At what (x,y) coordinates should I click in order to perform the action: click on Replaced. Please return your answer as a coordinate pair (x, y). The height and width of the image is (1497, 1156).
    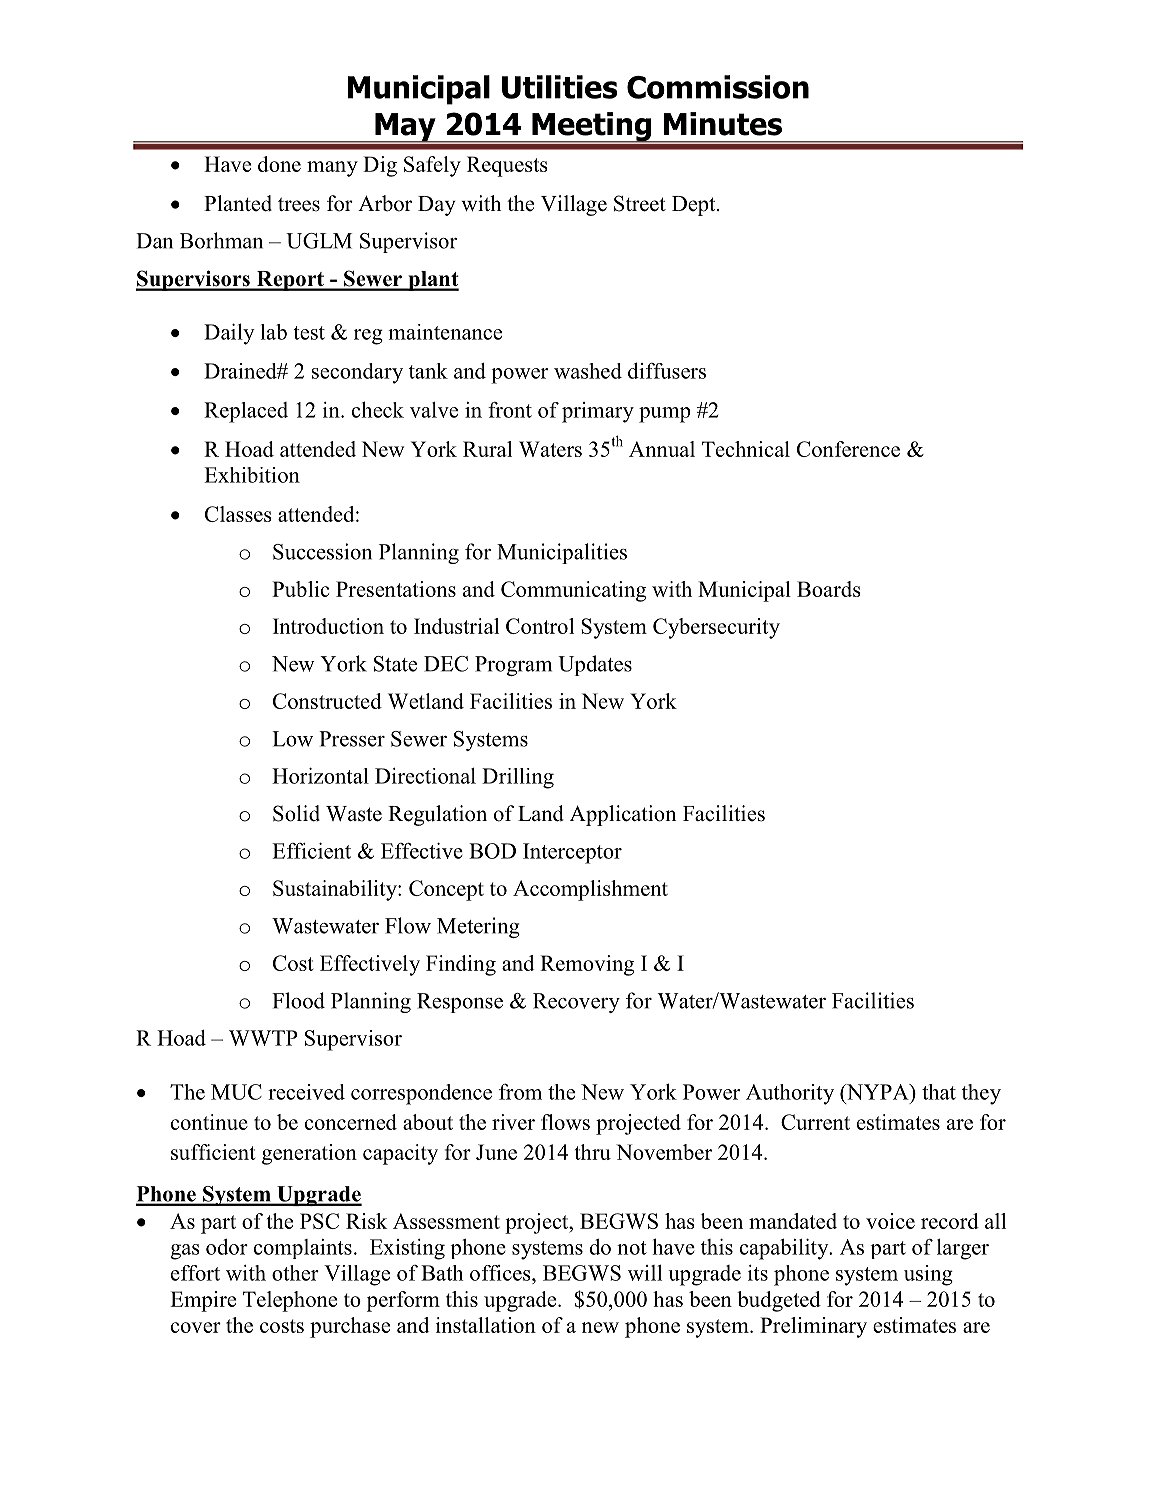
    Looking at the image, I should click on (246, 412).
